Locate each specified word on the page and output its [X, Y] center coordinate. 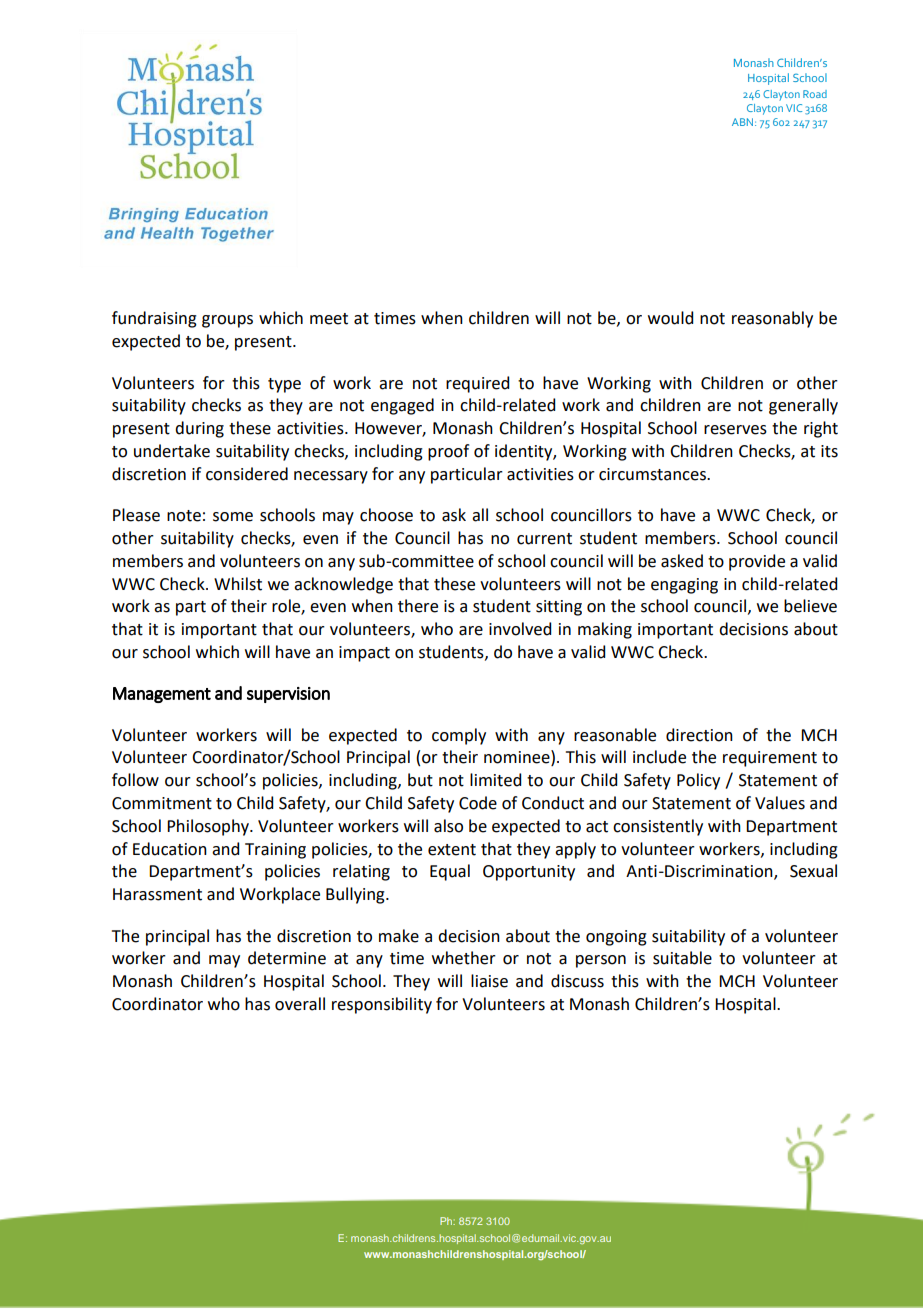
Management [162, 695]
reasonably [772, 319]
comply [459, 736]
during [199, 429]
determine [287, 958]
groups [227, 321]
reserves [735, 430]
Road [815, 94]
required [477, 384]
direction [699, 735]
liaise [489, 981]
